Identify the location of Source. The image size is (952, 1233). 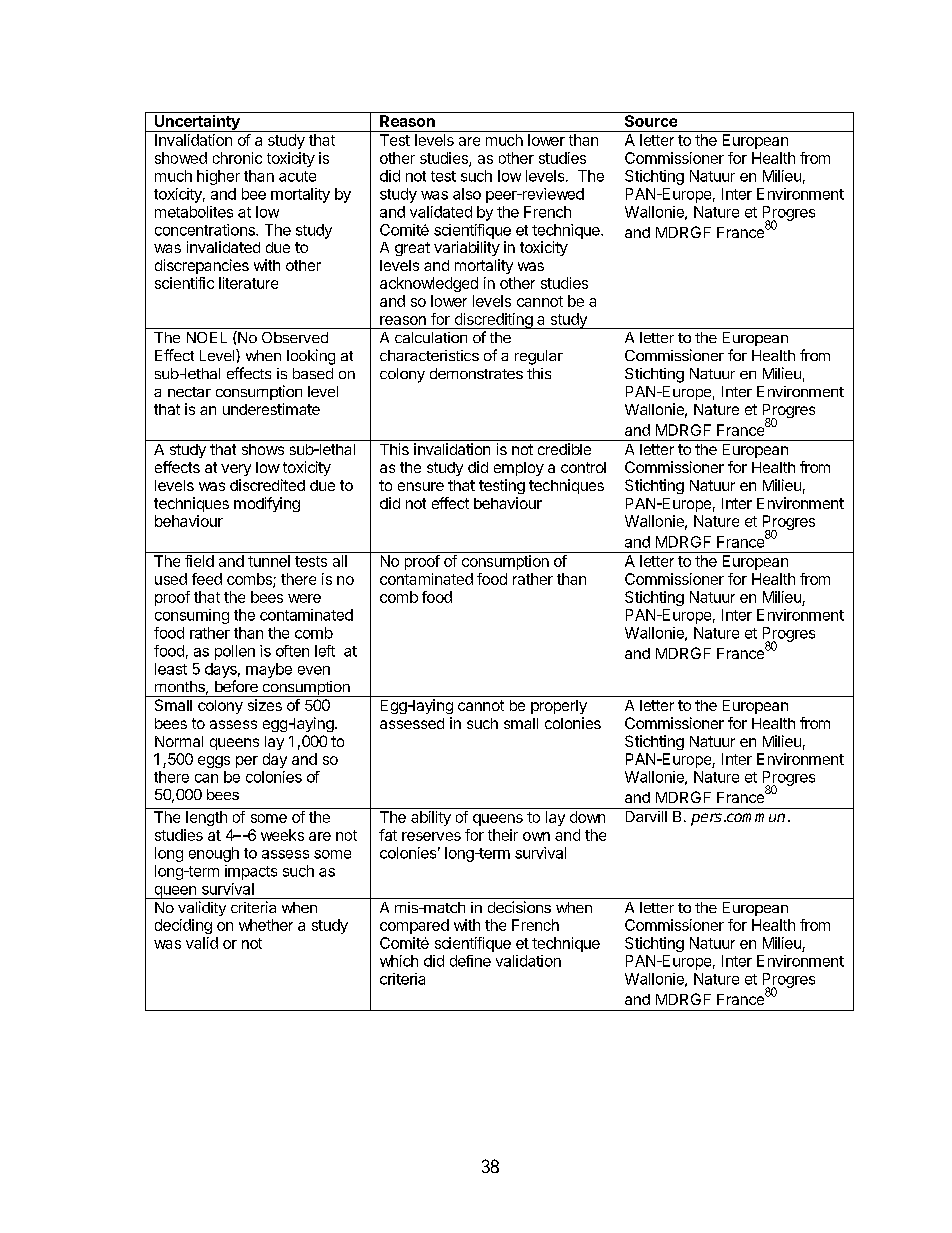
(651, 121).
